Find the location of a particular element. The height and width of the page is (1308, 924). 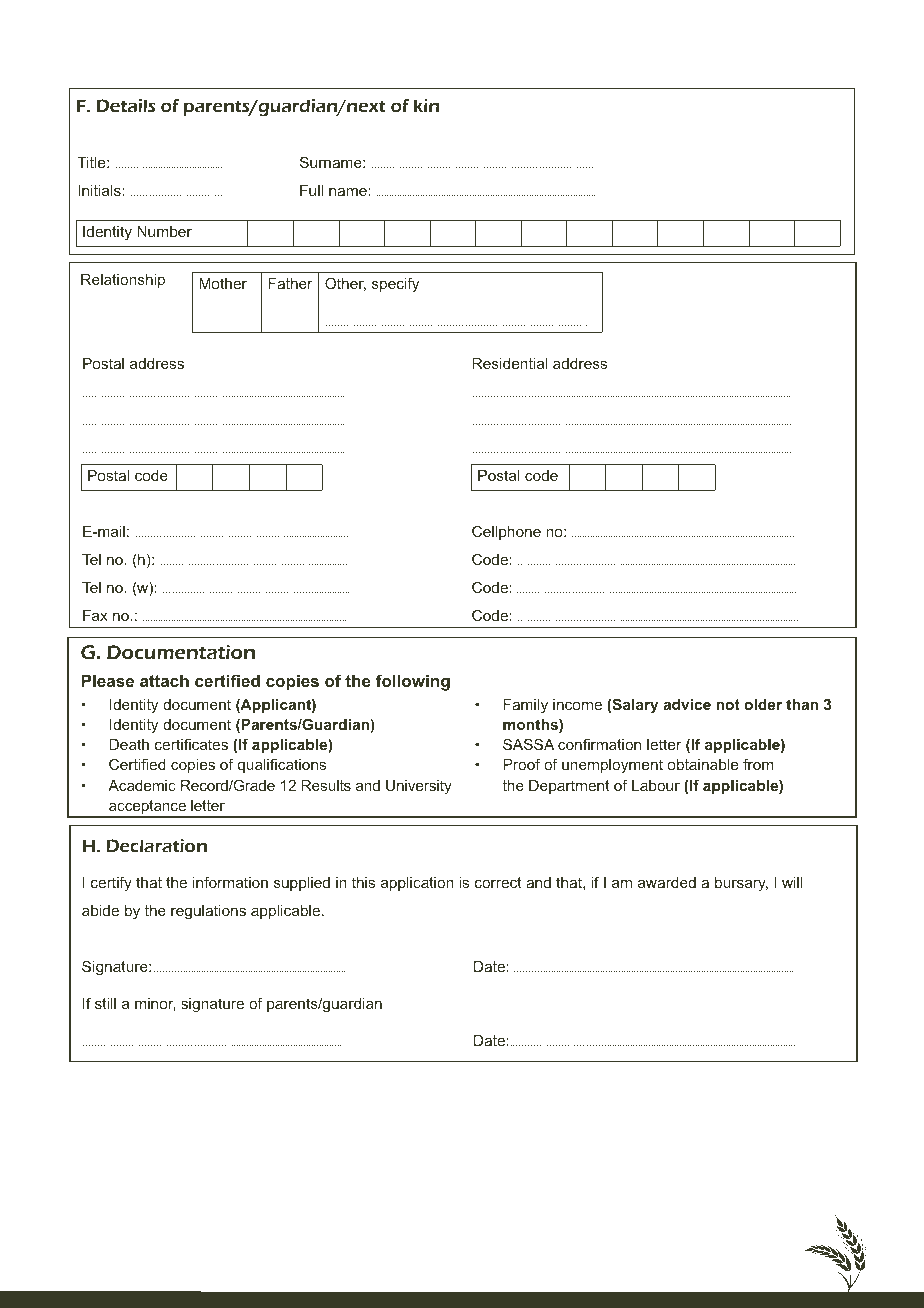

kin is located at coordinates (426, 105).
